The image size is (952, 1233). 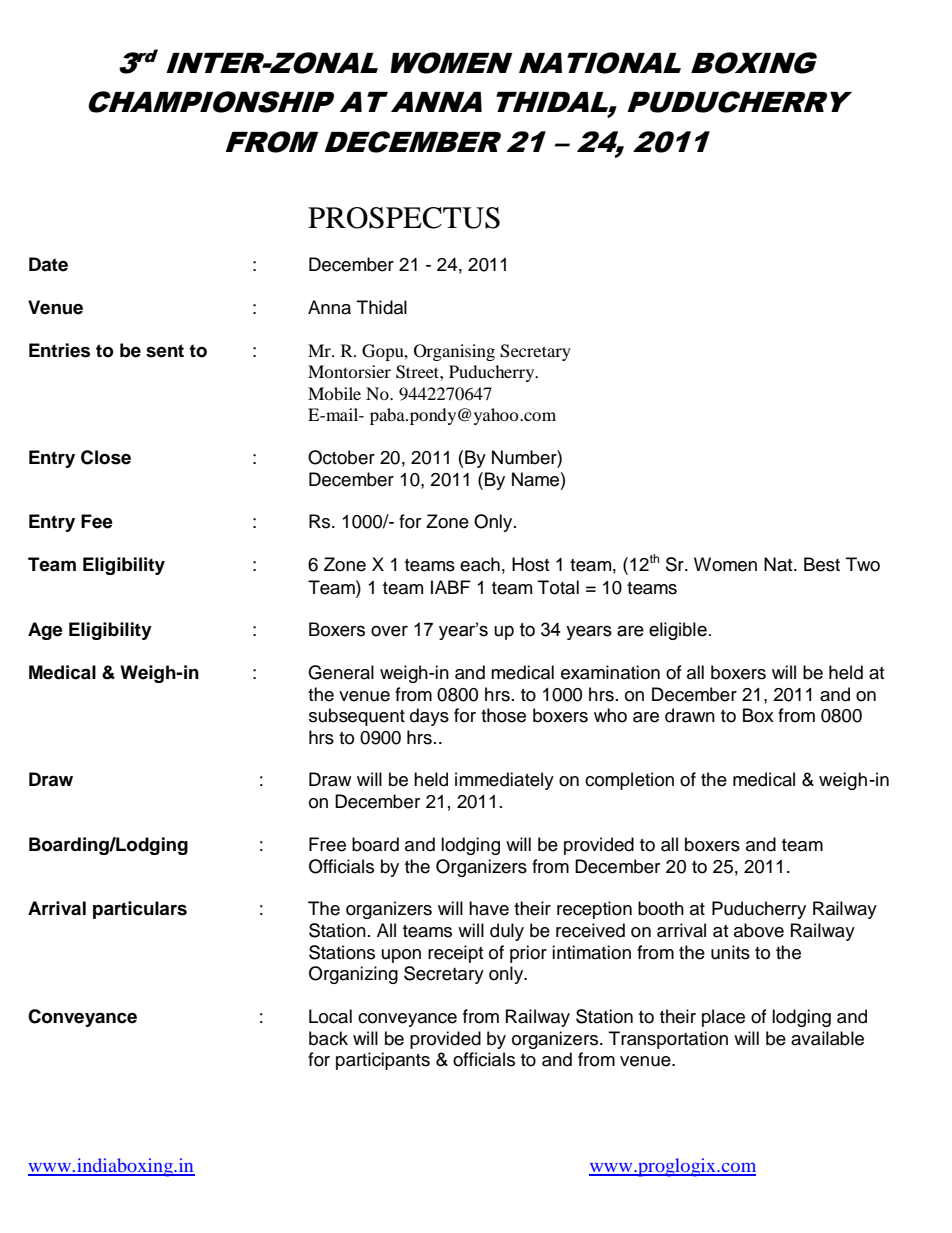 What do you see at coordinates (480, 564) in the page?
I see `each` at bounding box center [480, 564].
